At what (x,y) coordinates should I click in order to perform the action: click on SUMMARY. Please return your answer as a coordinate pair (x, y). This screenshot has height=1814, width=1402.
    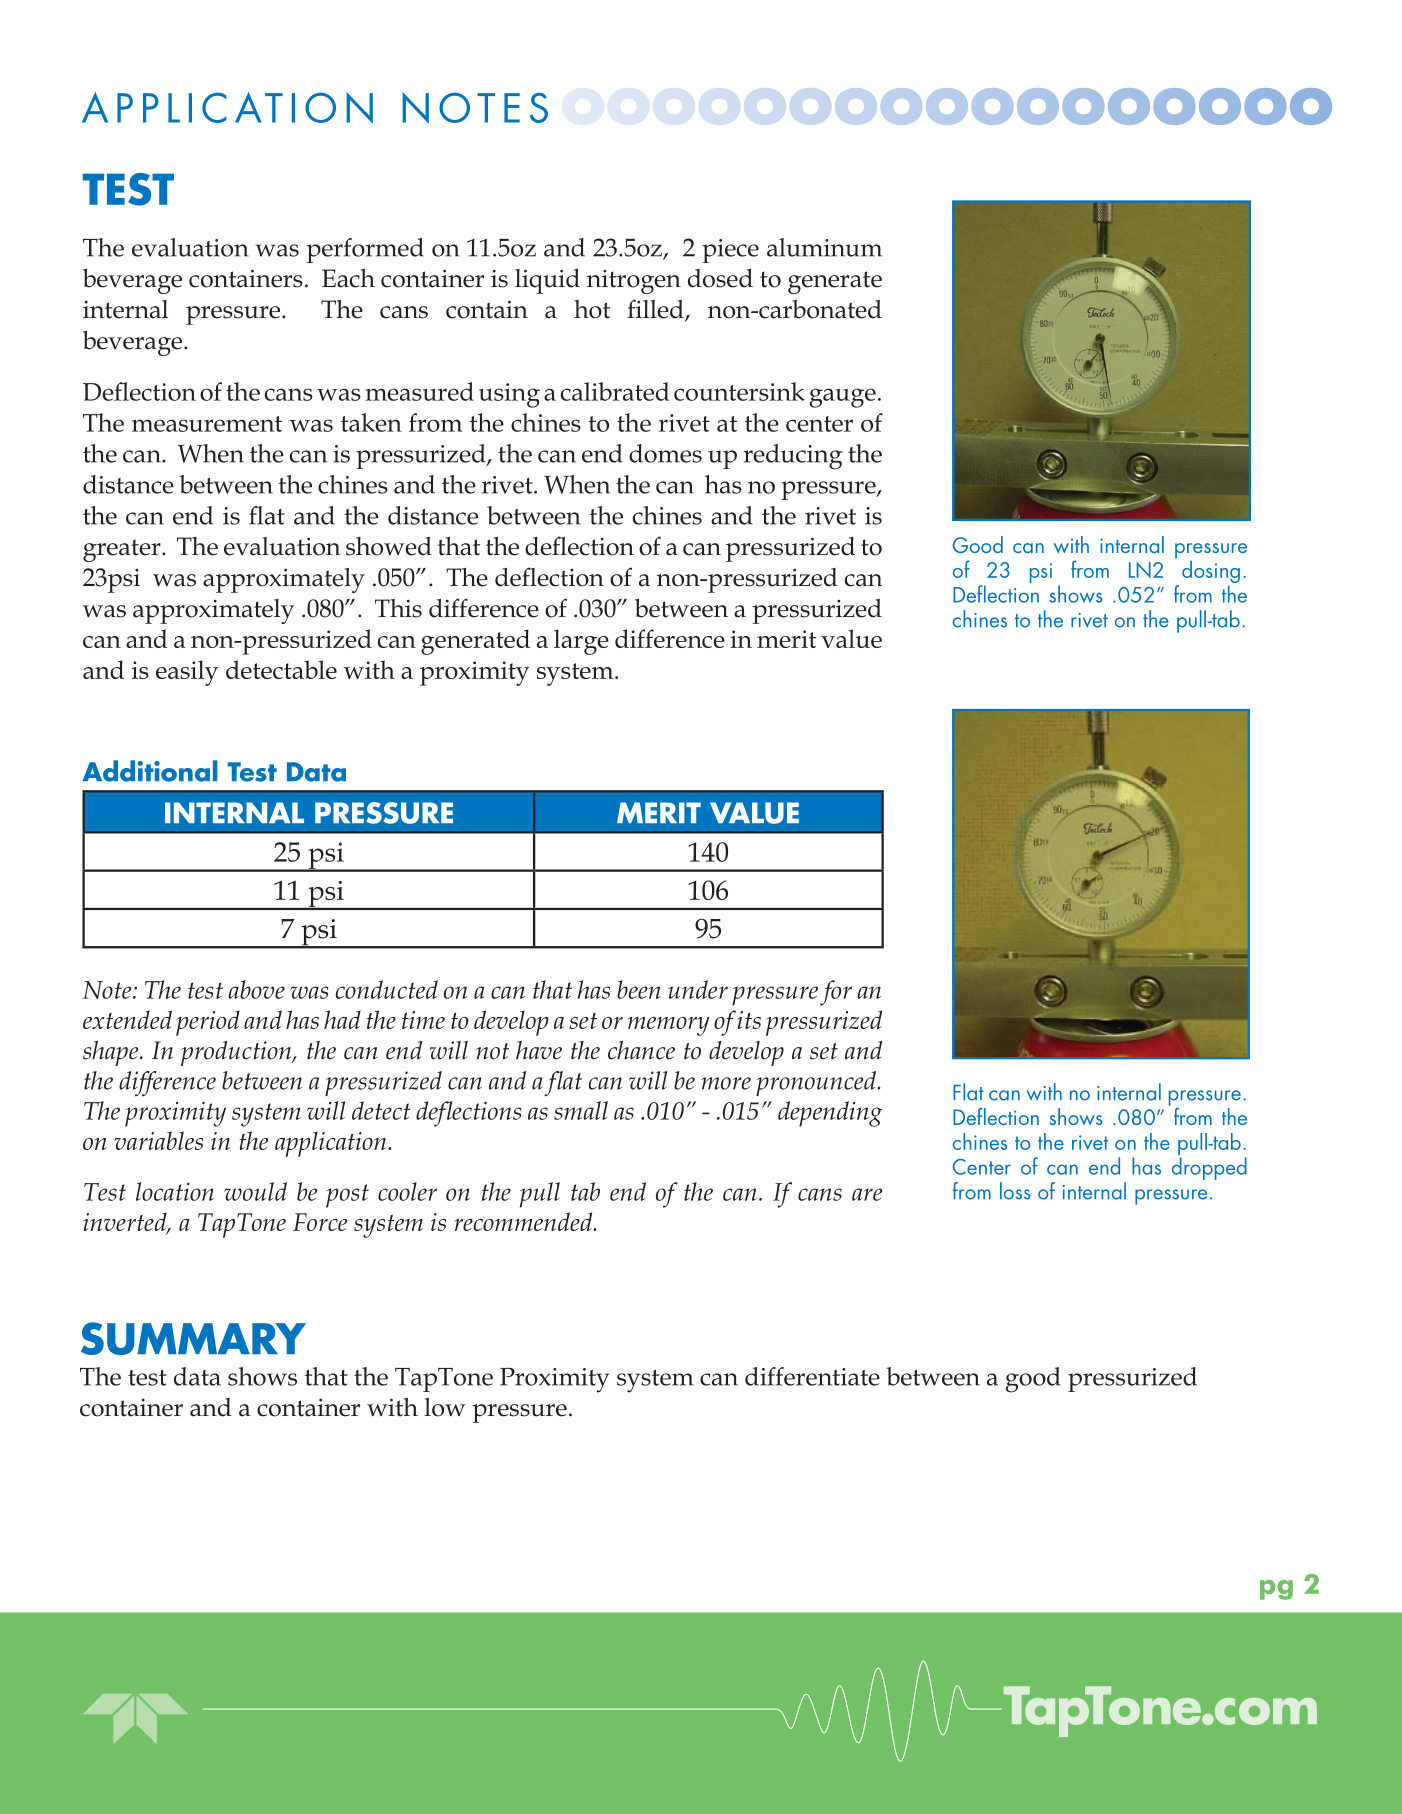
    Looking at the image, I should click on (193, 1338).
